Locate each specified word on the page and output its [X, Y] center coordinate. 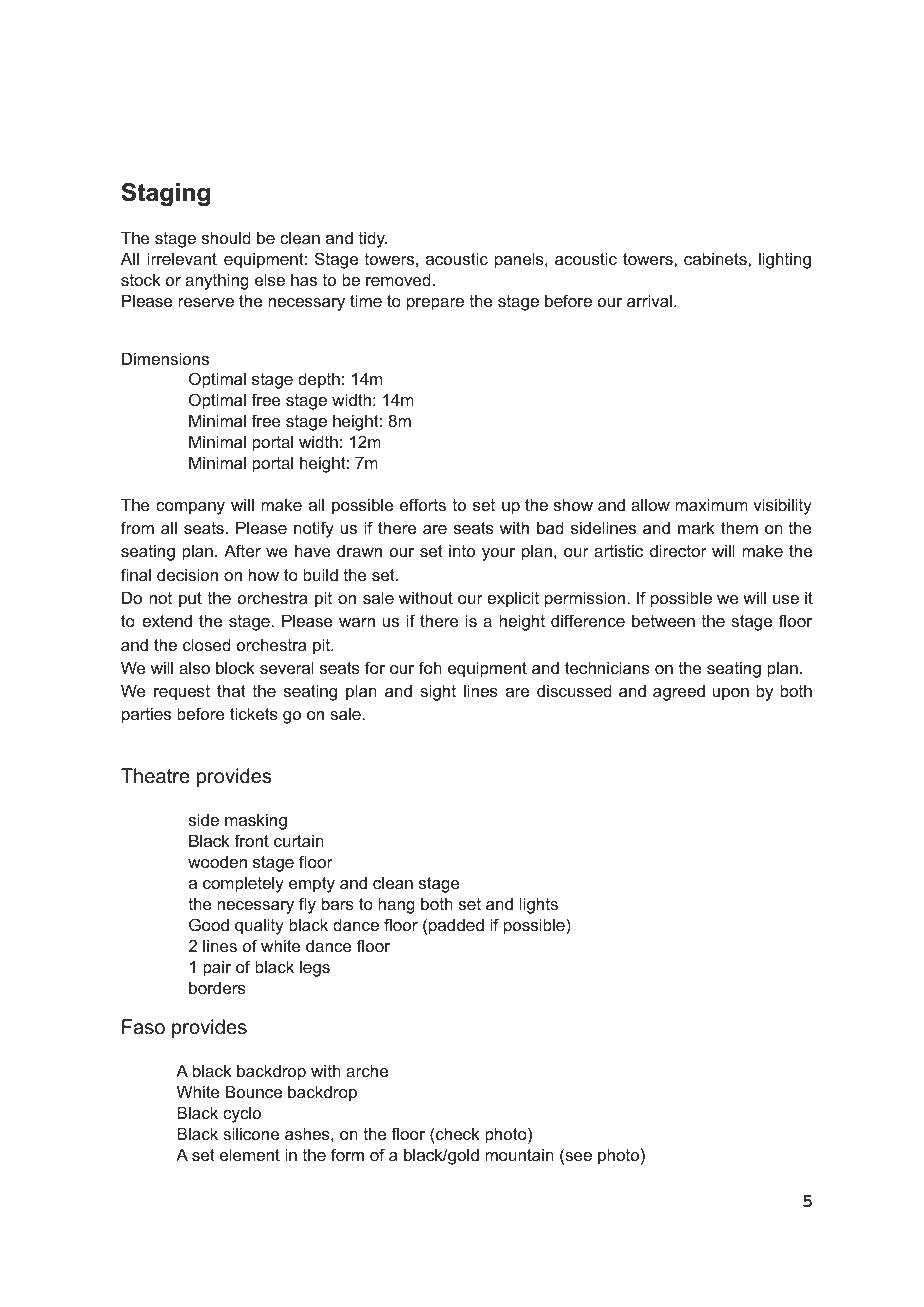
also [194, 667]
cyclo [242, 1114]
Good [209, 924]
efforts [423, 504]
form [347, 1154]
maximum [711, 504]
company [190, 508]
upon [731, 694]
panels [520, 260]
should [226, 237]
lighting [785, 260]
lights [539, 905]
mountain [519, 1154]
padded [456, 926]
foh [430, 667]
